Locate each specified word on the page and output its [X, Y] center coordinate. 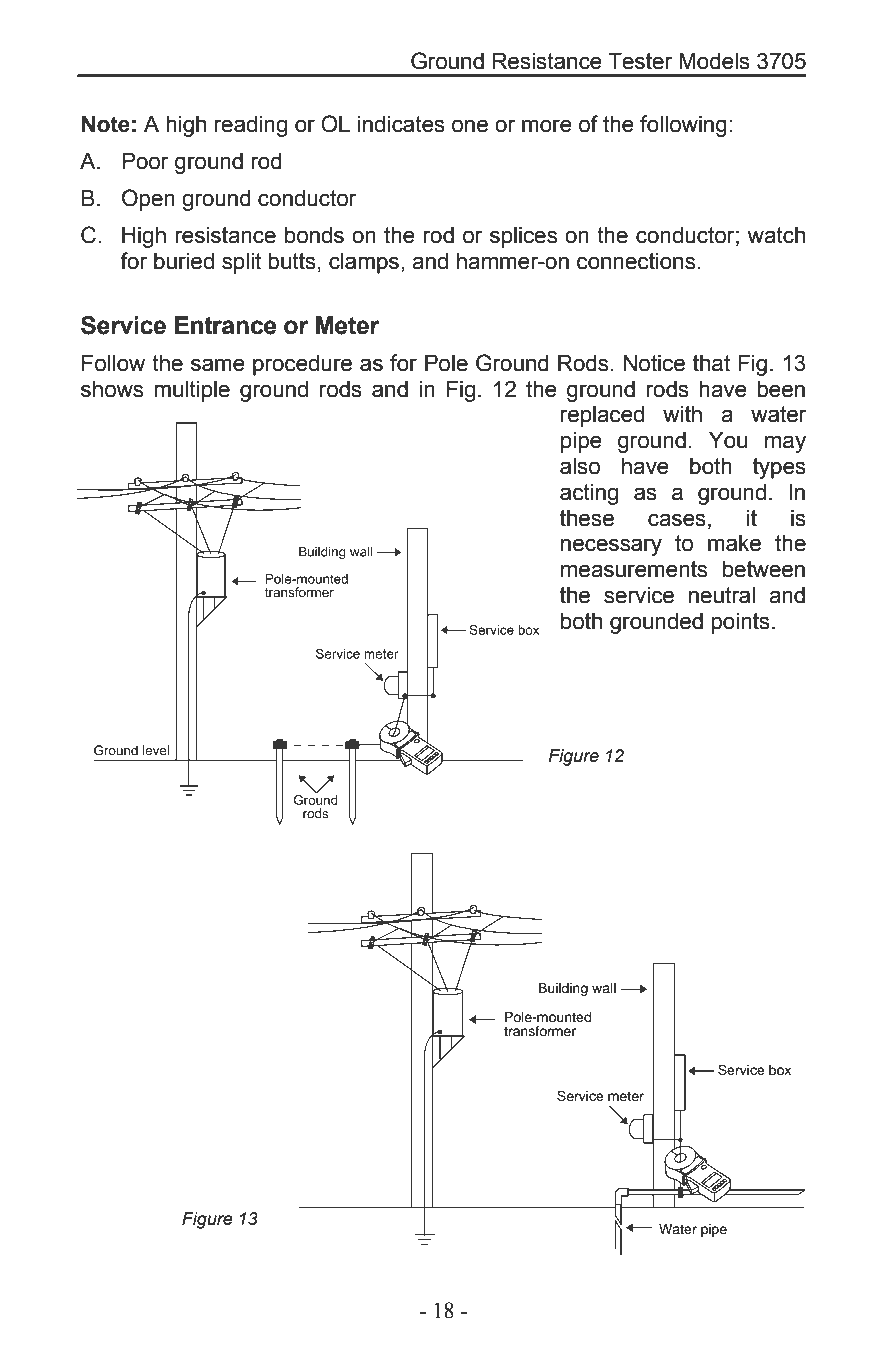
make [734, 543]
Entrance [225, 325]
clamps [364, 263]
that [711, 363]
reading [251, 126]
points [740, 623]
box [780, 1070]
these [587, 518]
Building [563, 989]
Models [714, 61]
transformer [540, 1030]
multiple [192, 391]
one [470, 126]
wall [604, 988]
